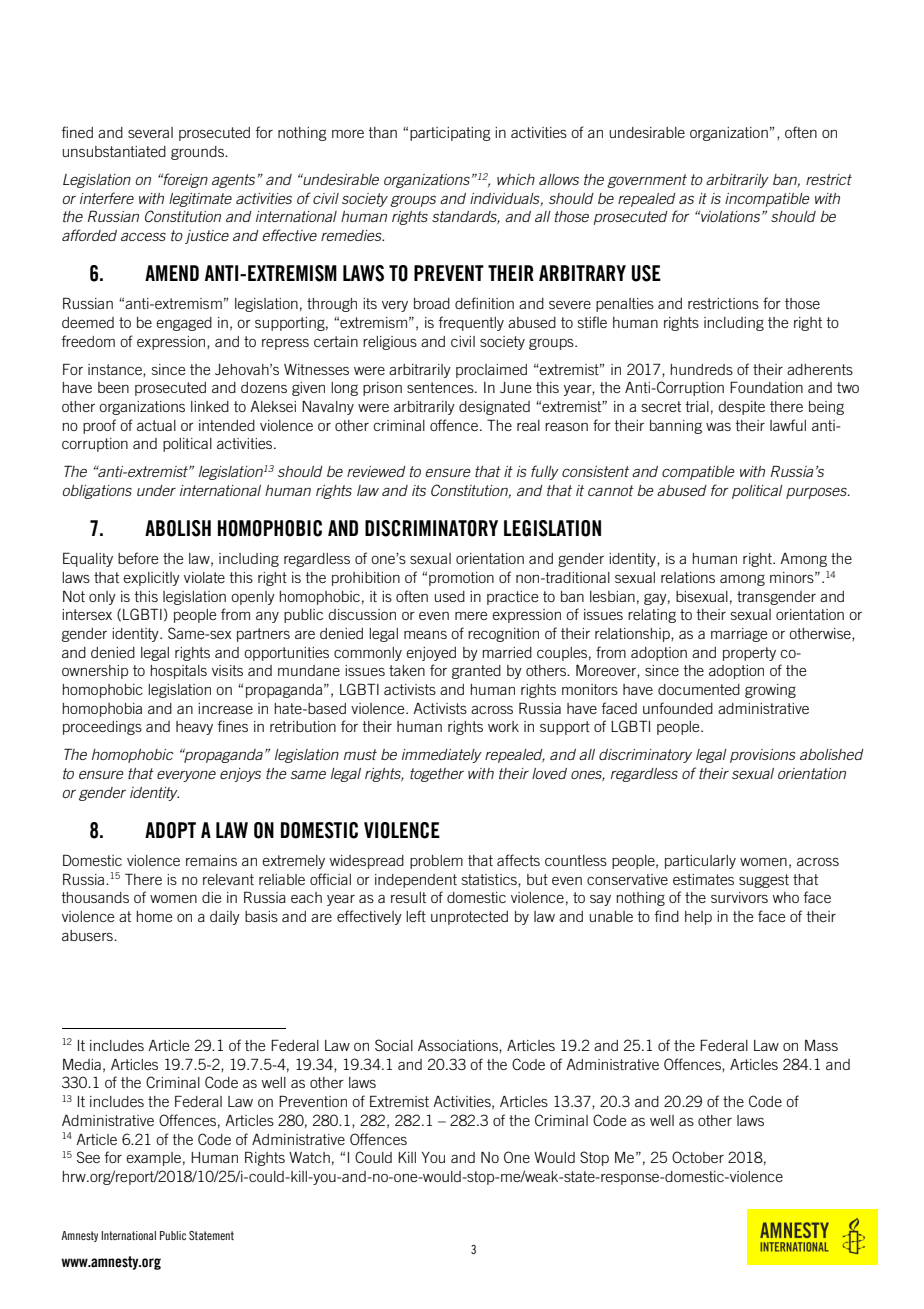  What do you see at coordinates (156, 490) in the document?
I see `under` at bounding box center [156, 490].
